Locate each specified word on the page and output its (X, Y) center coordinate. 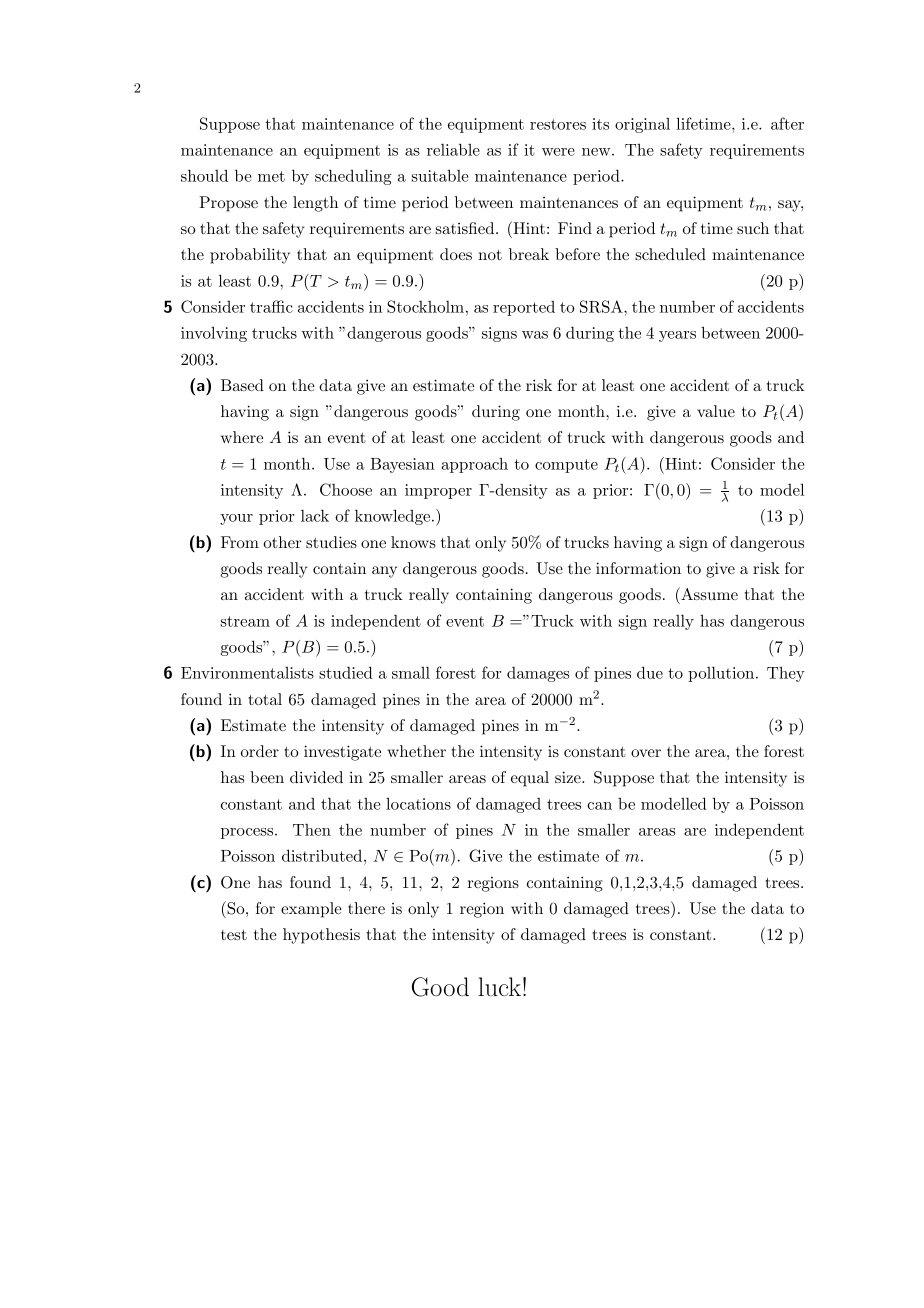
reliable (453, 149)
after (787, 123)
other (282, 542)
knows (413, 542)
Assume (708, 593)
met (271, 176)
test (234, 935)
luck (499, 986)
